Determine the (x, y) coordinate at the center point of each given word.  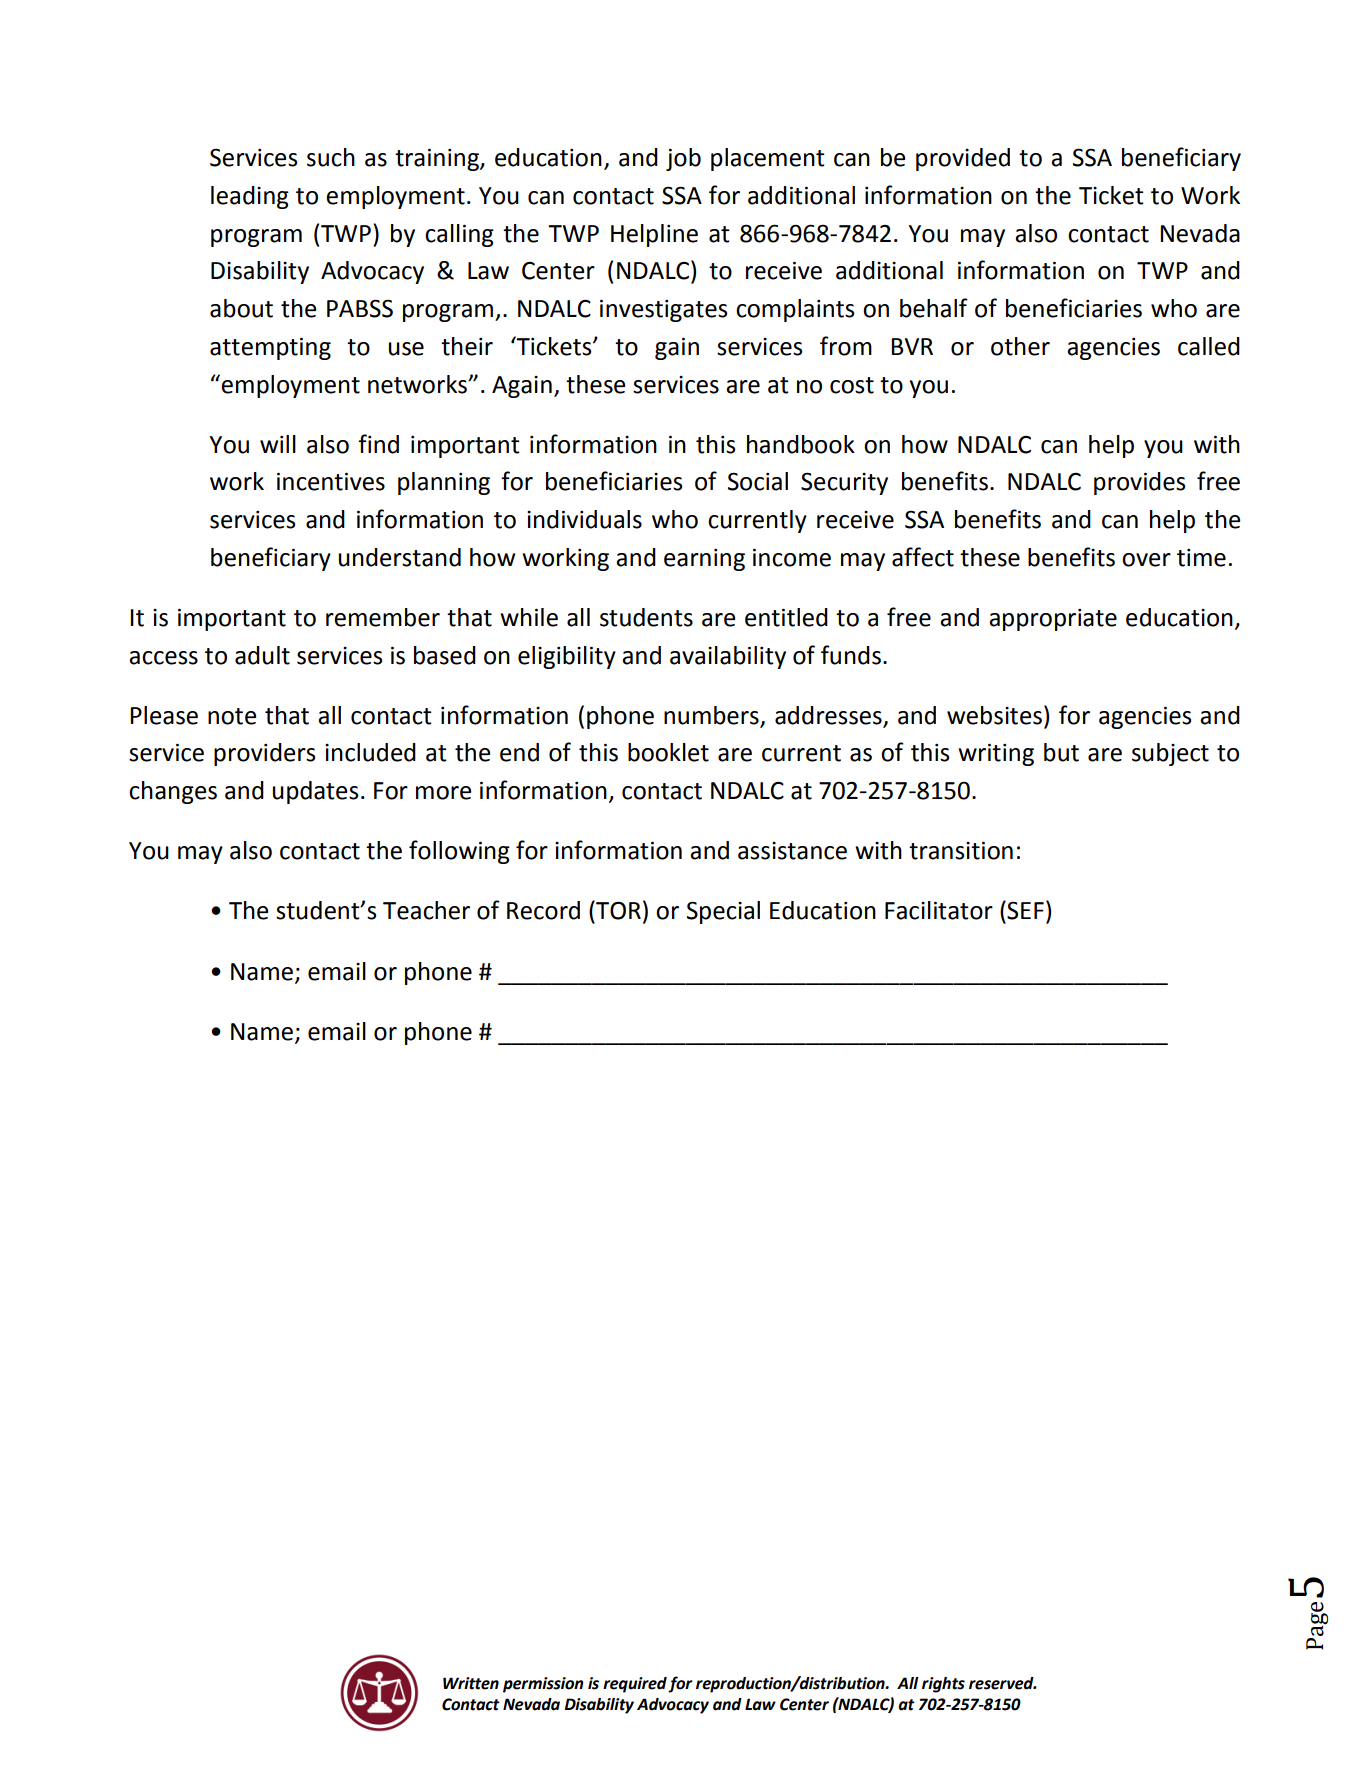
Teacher (426, 910)
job (683, 159)
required (635, 1685)
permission (543, 1685)
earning (704, 560)
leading (250, 197)
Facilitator (939, 910)
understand (400, 557)
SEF (1024, 910)
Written (471, 1683)
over (1146, 560)
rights (943, 1685)
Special (723, 912)
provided (963, 159)
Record (543, 910)
